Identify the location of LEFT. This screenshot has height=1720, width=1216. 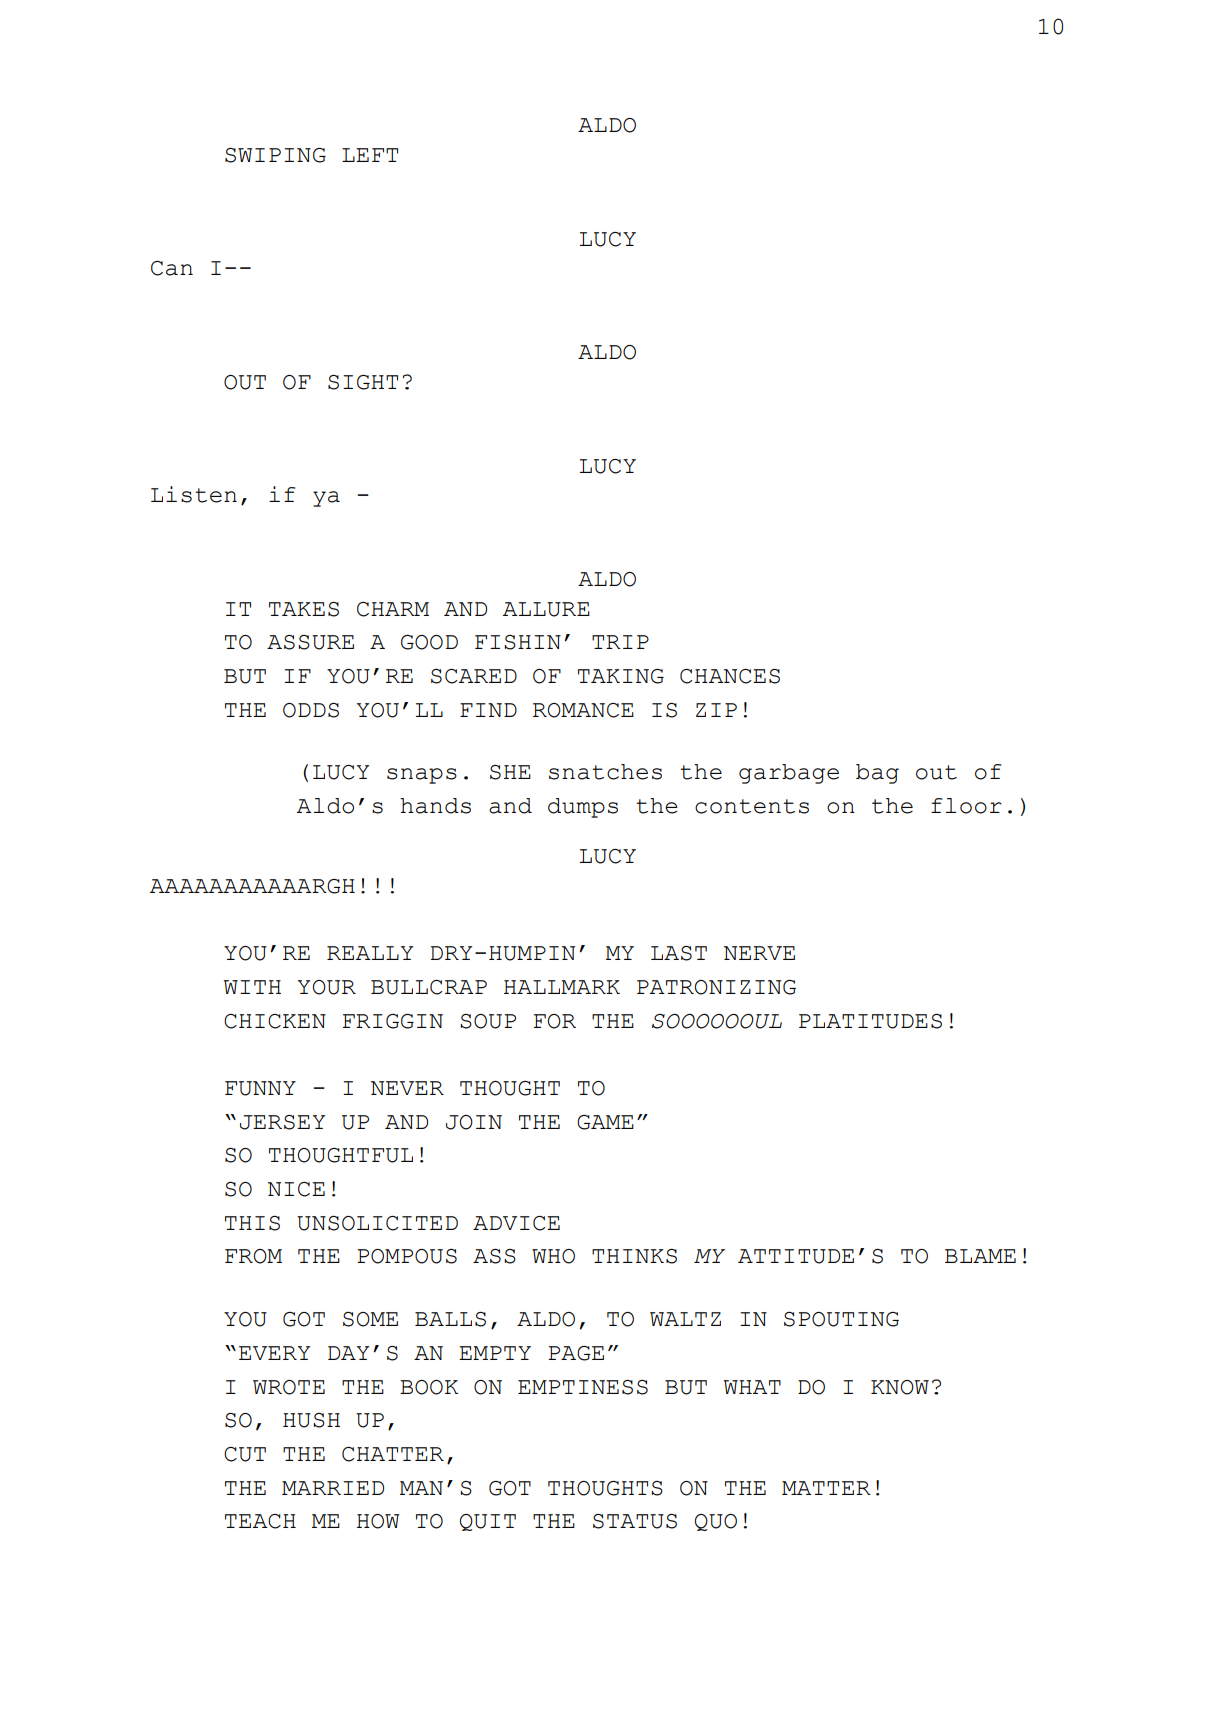
(370, 155).
